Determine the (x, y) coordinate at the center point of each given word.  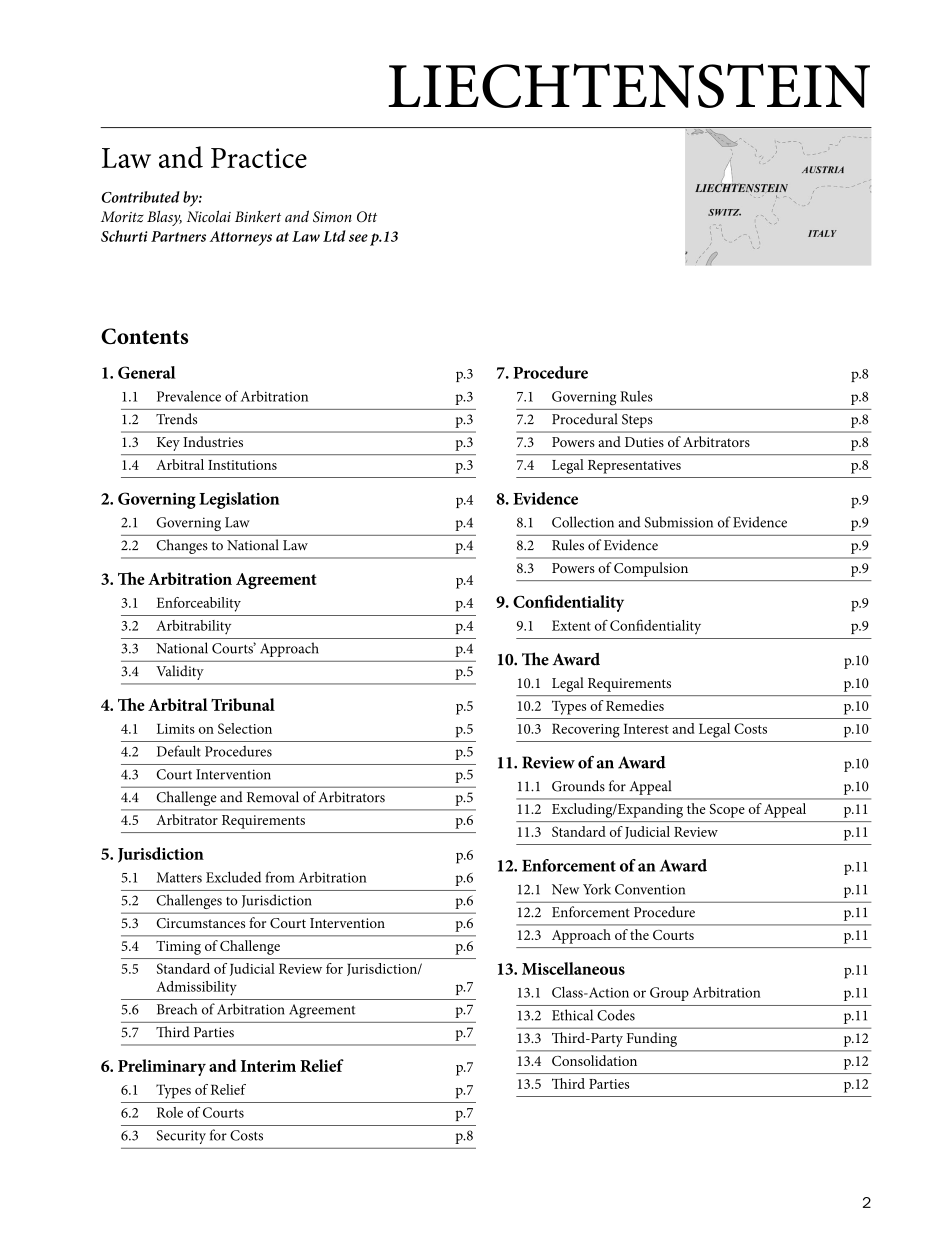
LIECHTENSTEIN (629, 85)
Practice (259, 158)
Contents (144, 336)
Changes (182, 546)
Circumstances (201, 923)
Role (170, 1112)
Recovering (586, 730)
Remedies (635, 705)
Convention (650, 889)
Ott (367, 217)
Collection (583, 522)
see (358, 238)
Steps (637, 421)
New (565, 889)
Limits (176, 728)
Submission (679, 522)
